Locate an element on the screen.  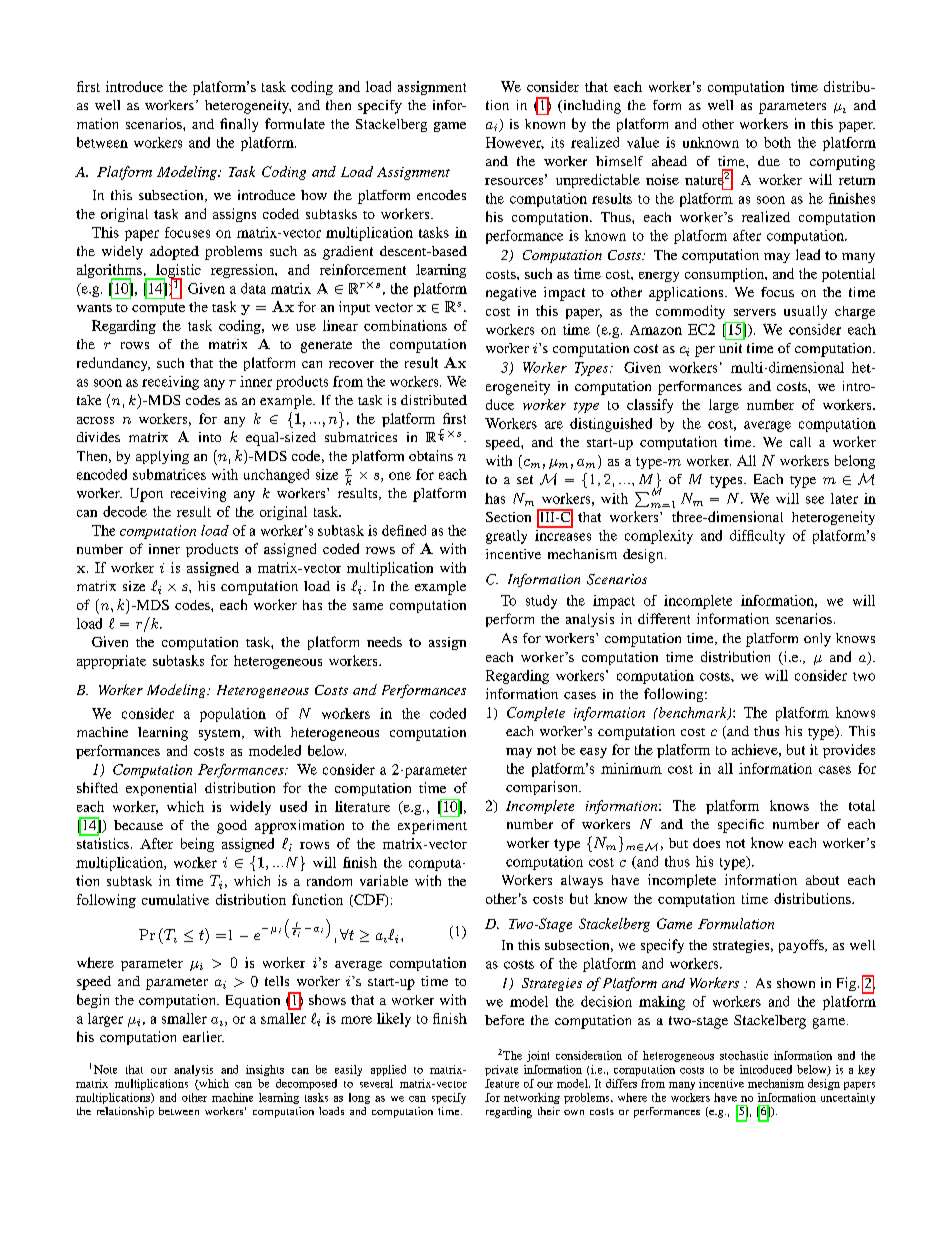
earlier is located at coordinates (203, 1036).
